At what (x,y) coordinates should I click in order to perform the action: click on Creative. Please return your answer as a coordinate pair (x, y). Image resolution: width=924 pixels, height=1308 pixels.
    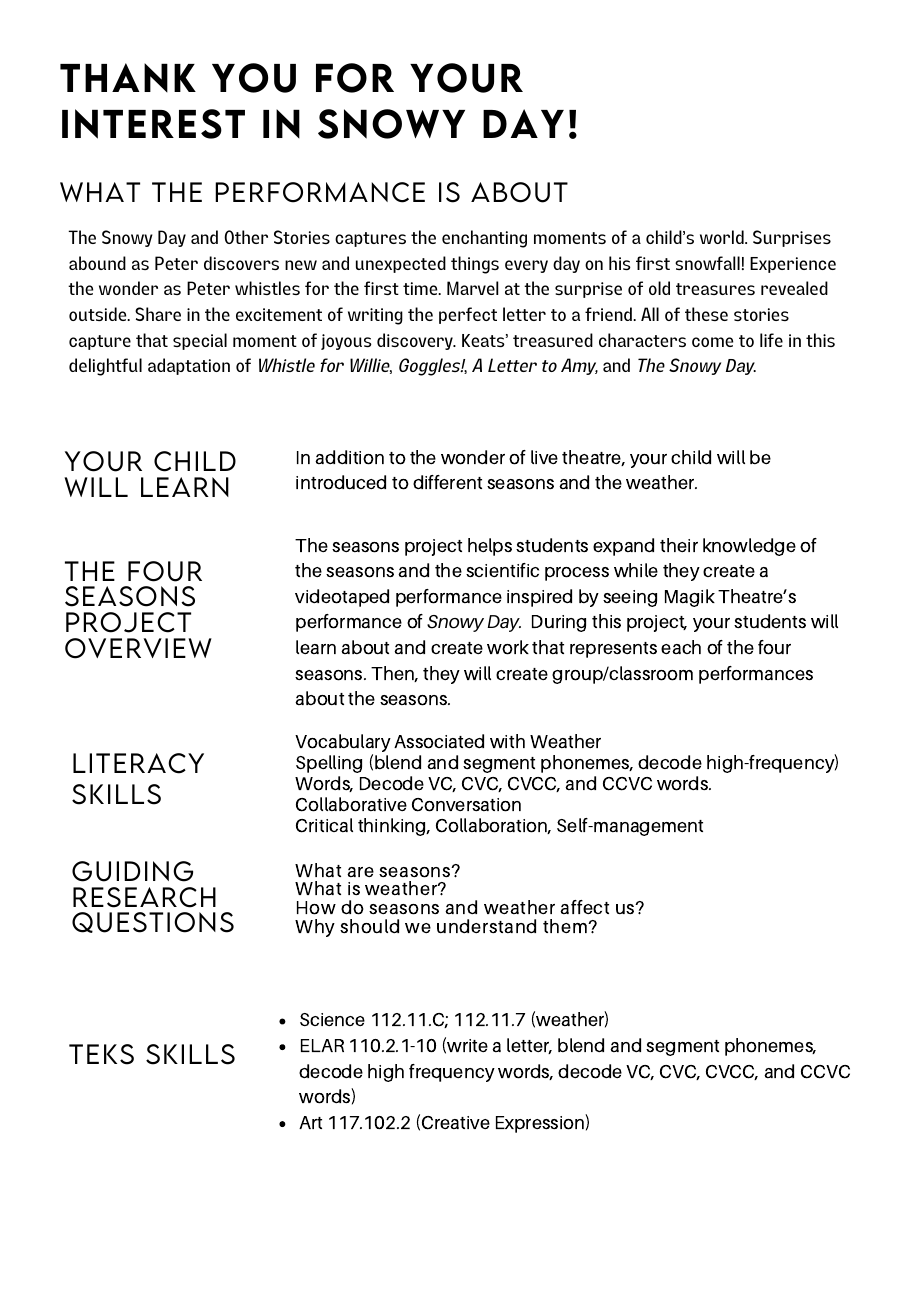
    Looking at the image, I should click on (456, 1123).
